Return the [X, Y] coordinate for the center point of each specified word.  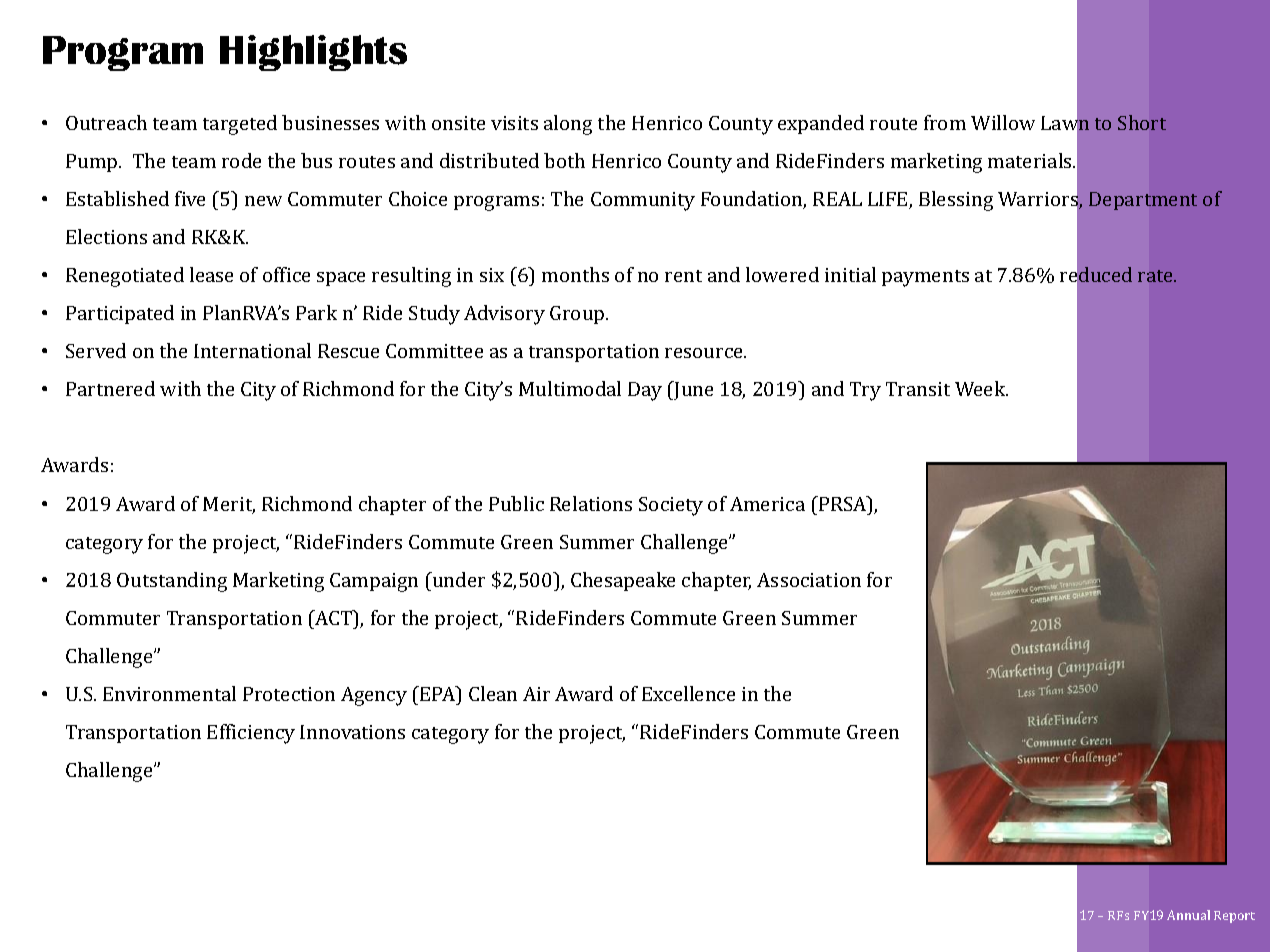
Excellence [688, 693]
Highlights [313, 53]
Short [1142, 122]
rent [683, 276]
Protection [289, 694]
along [568, 125]
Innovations [352, 732]
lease [211, 274]
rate [1156, 276]
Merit [229, 505]
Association [809, 580]
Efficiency [251, 734]
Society [671, 506]
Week [981, 388]
